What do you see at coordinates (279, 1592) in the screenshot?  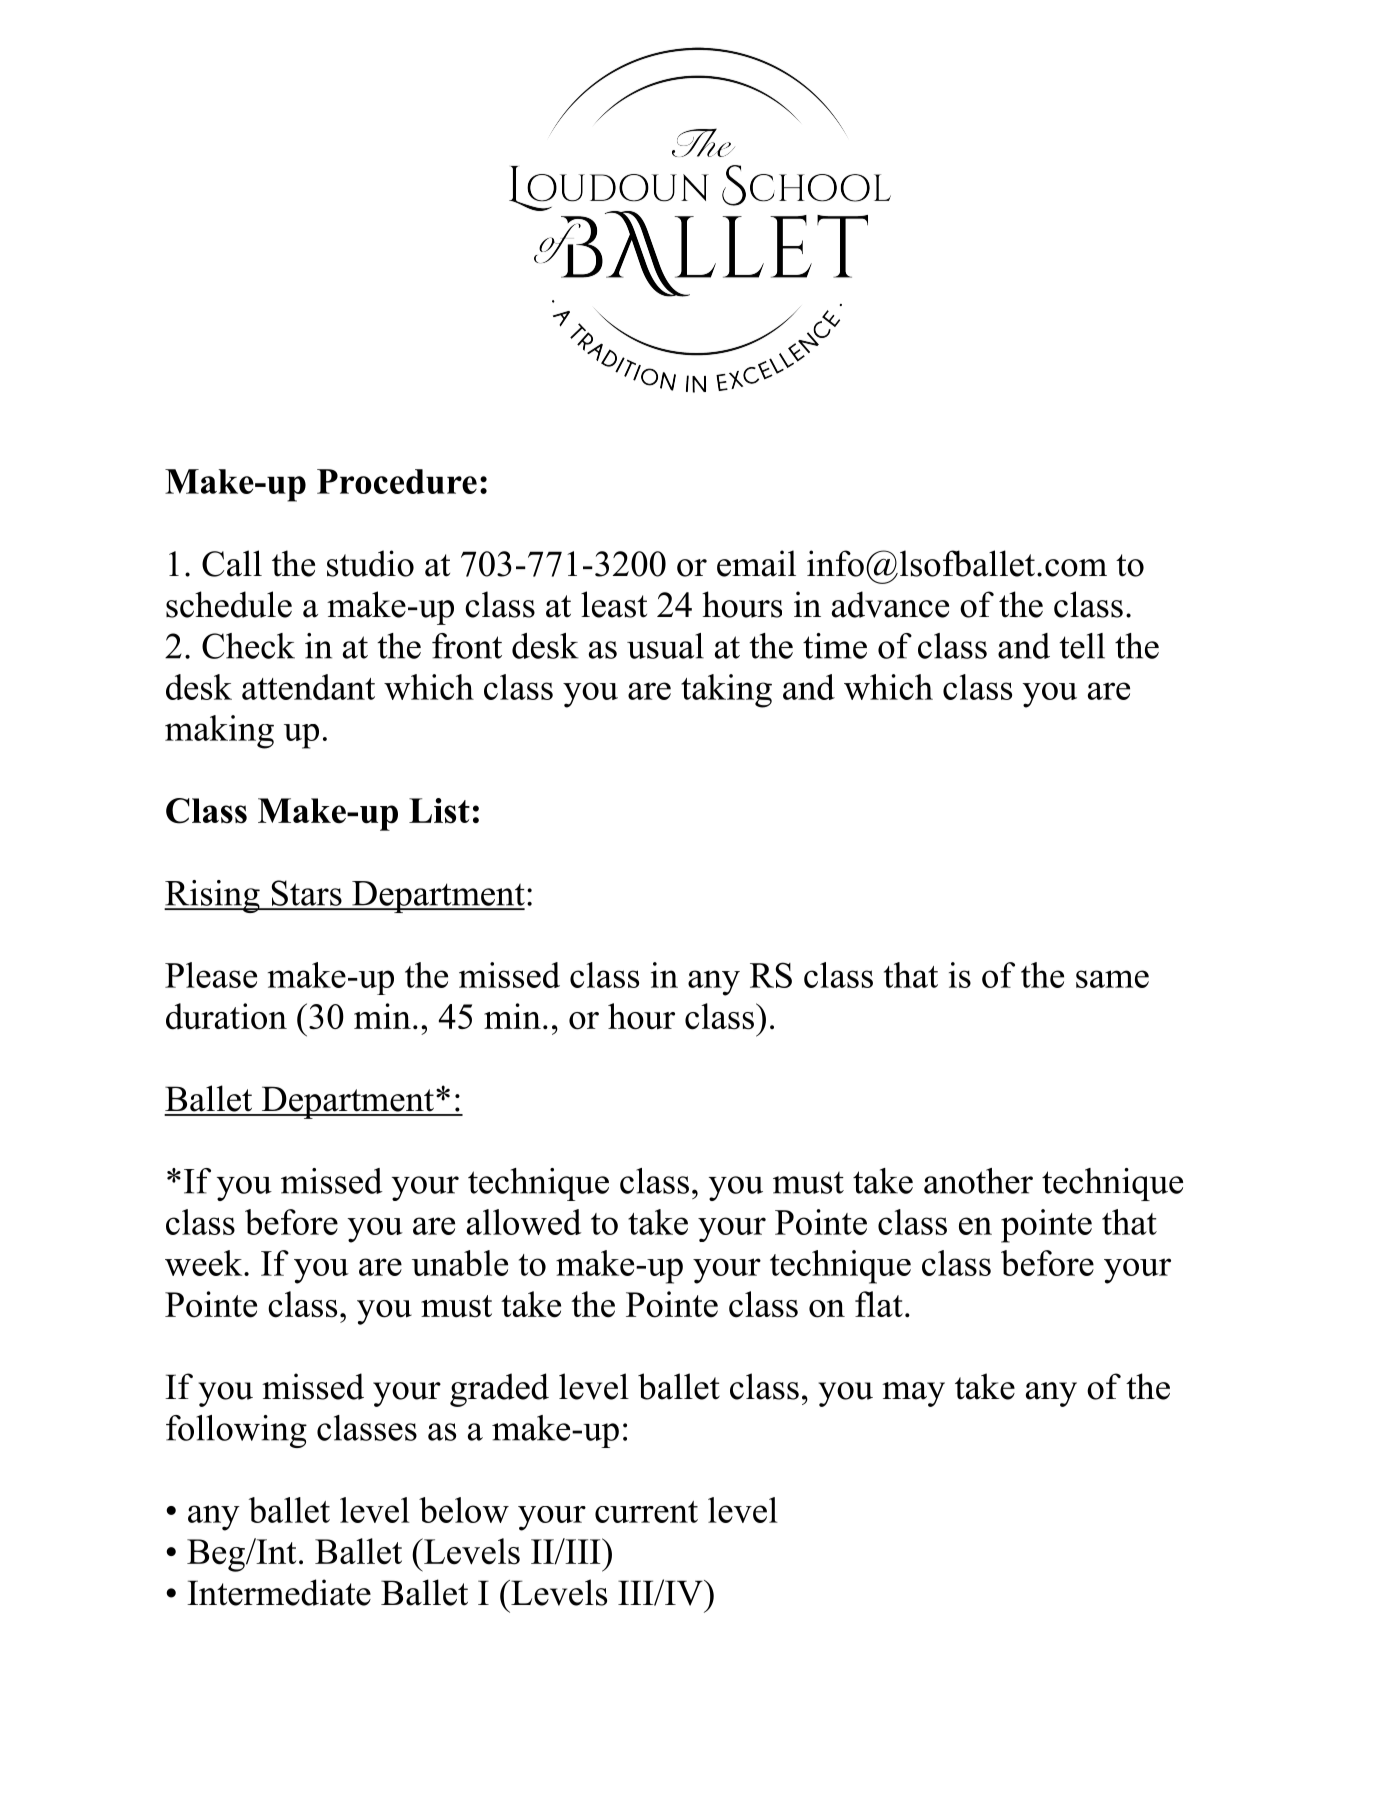 I see `Intermediate` at bounding box center [279, 1592].
